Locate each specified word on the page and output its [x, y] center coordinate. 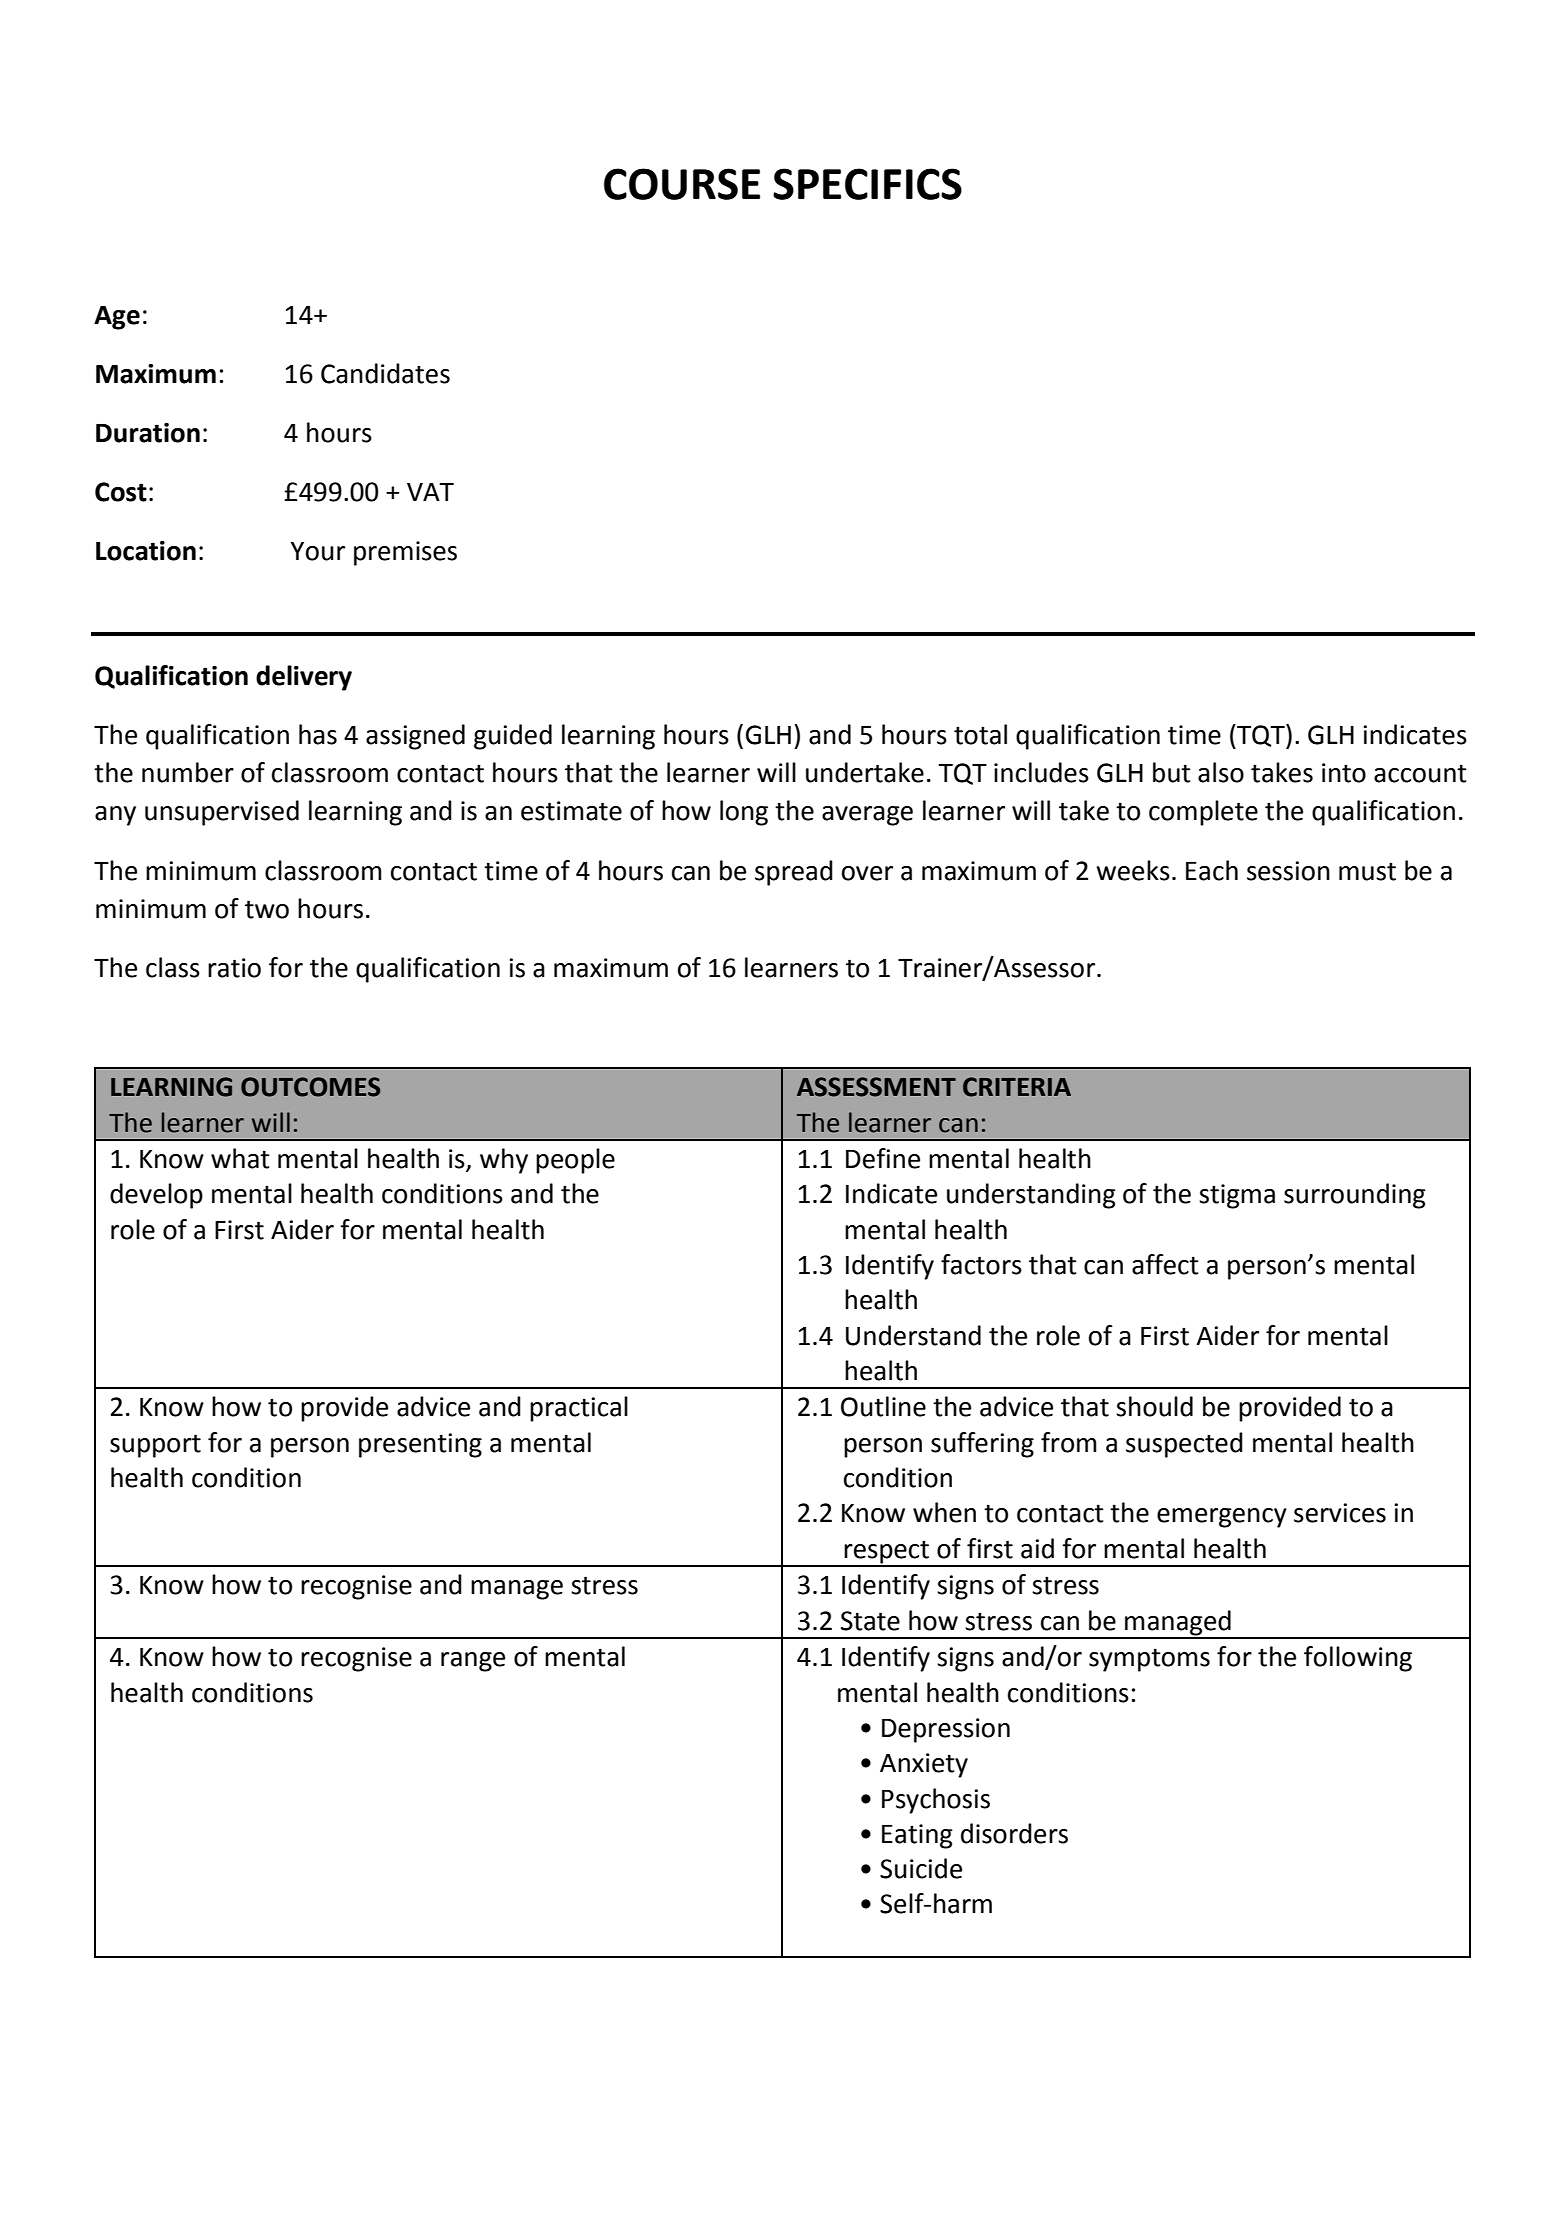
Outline [883, 1406]
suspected [1184, 1445]
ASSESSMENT [876, 1087]
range [473, 1662]
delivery [304, 678]
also [1221, 772]
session [1288, 871]
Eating [917, 1836]
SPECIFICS [867, 184]
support [155, 1446]
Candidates [385, 373]
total [980, 734]
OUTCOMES [310, 1087]
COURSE [682, 184]
